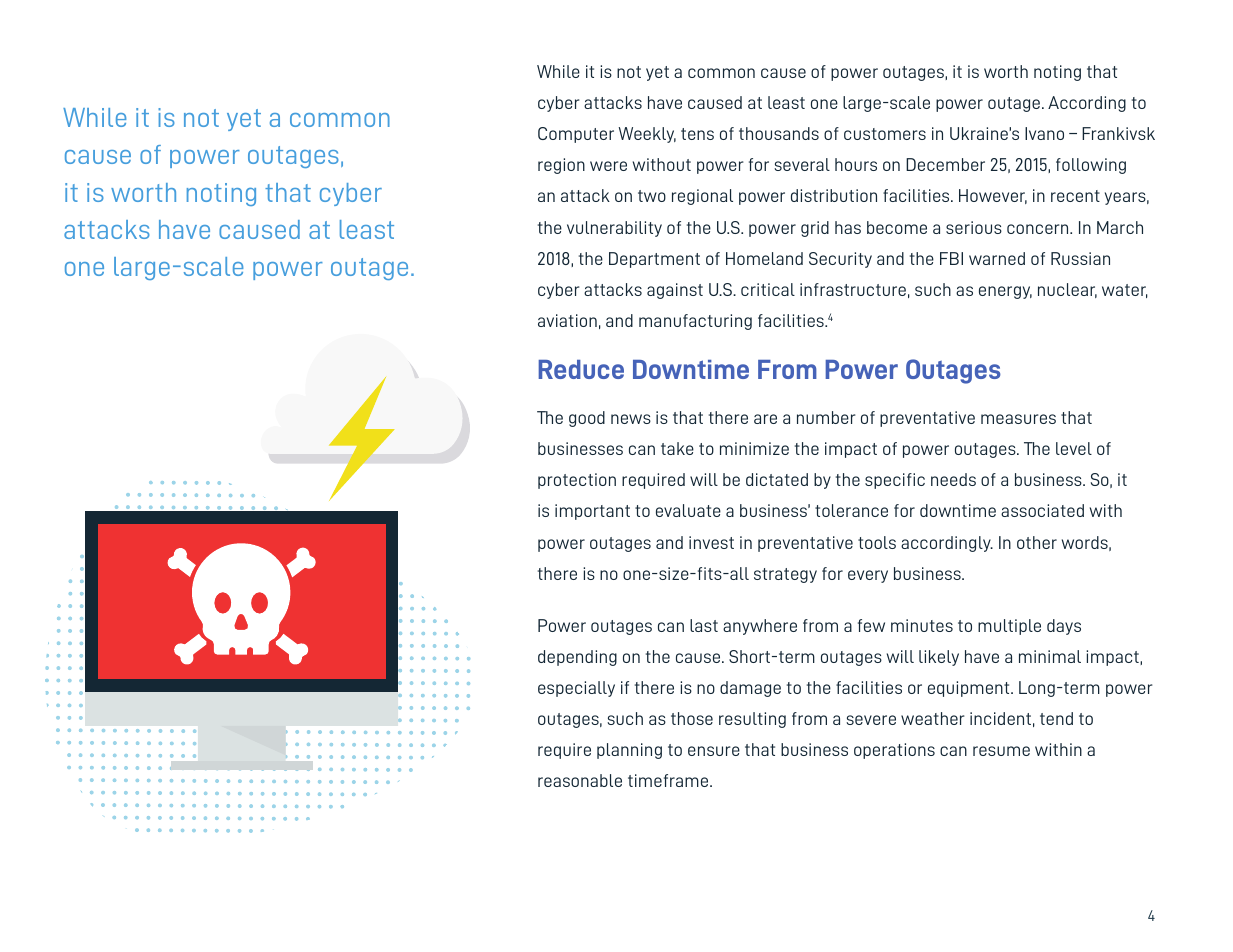 The height and width of the screenshot is (952, 1233). Describe the element at coordinates (856, 164) in the screenshot. I see `hours` at that location.
